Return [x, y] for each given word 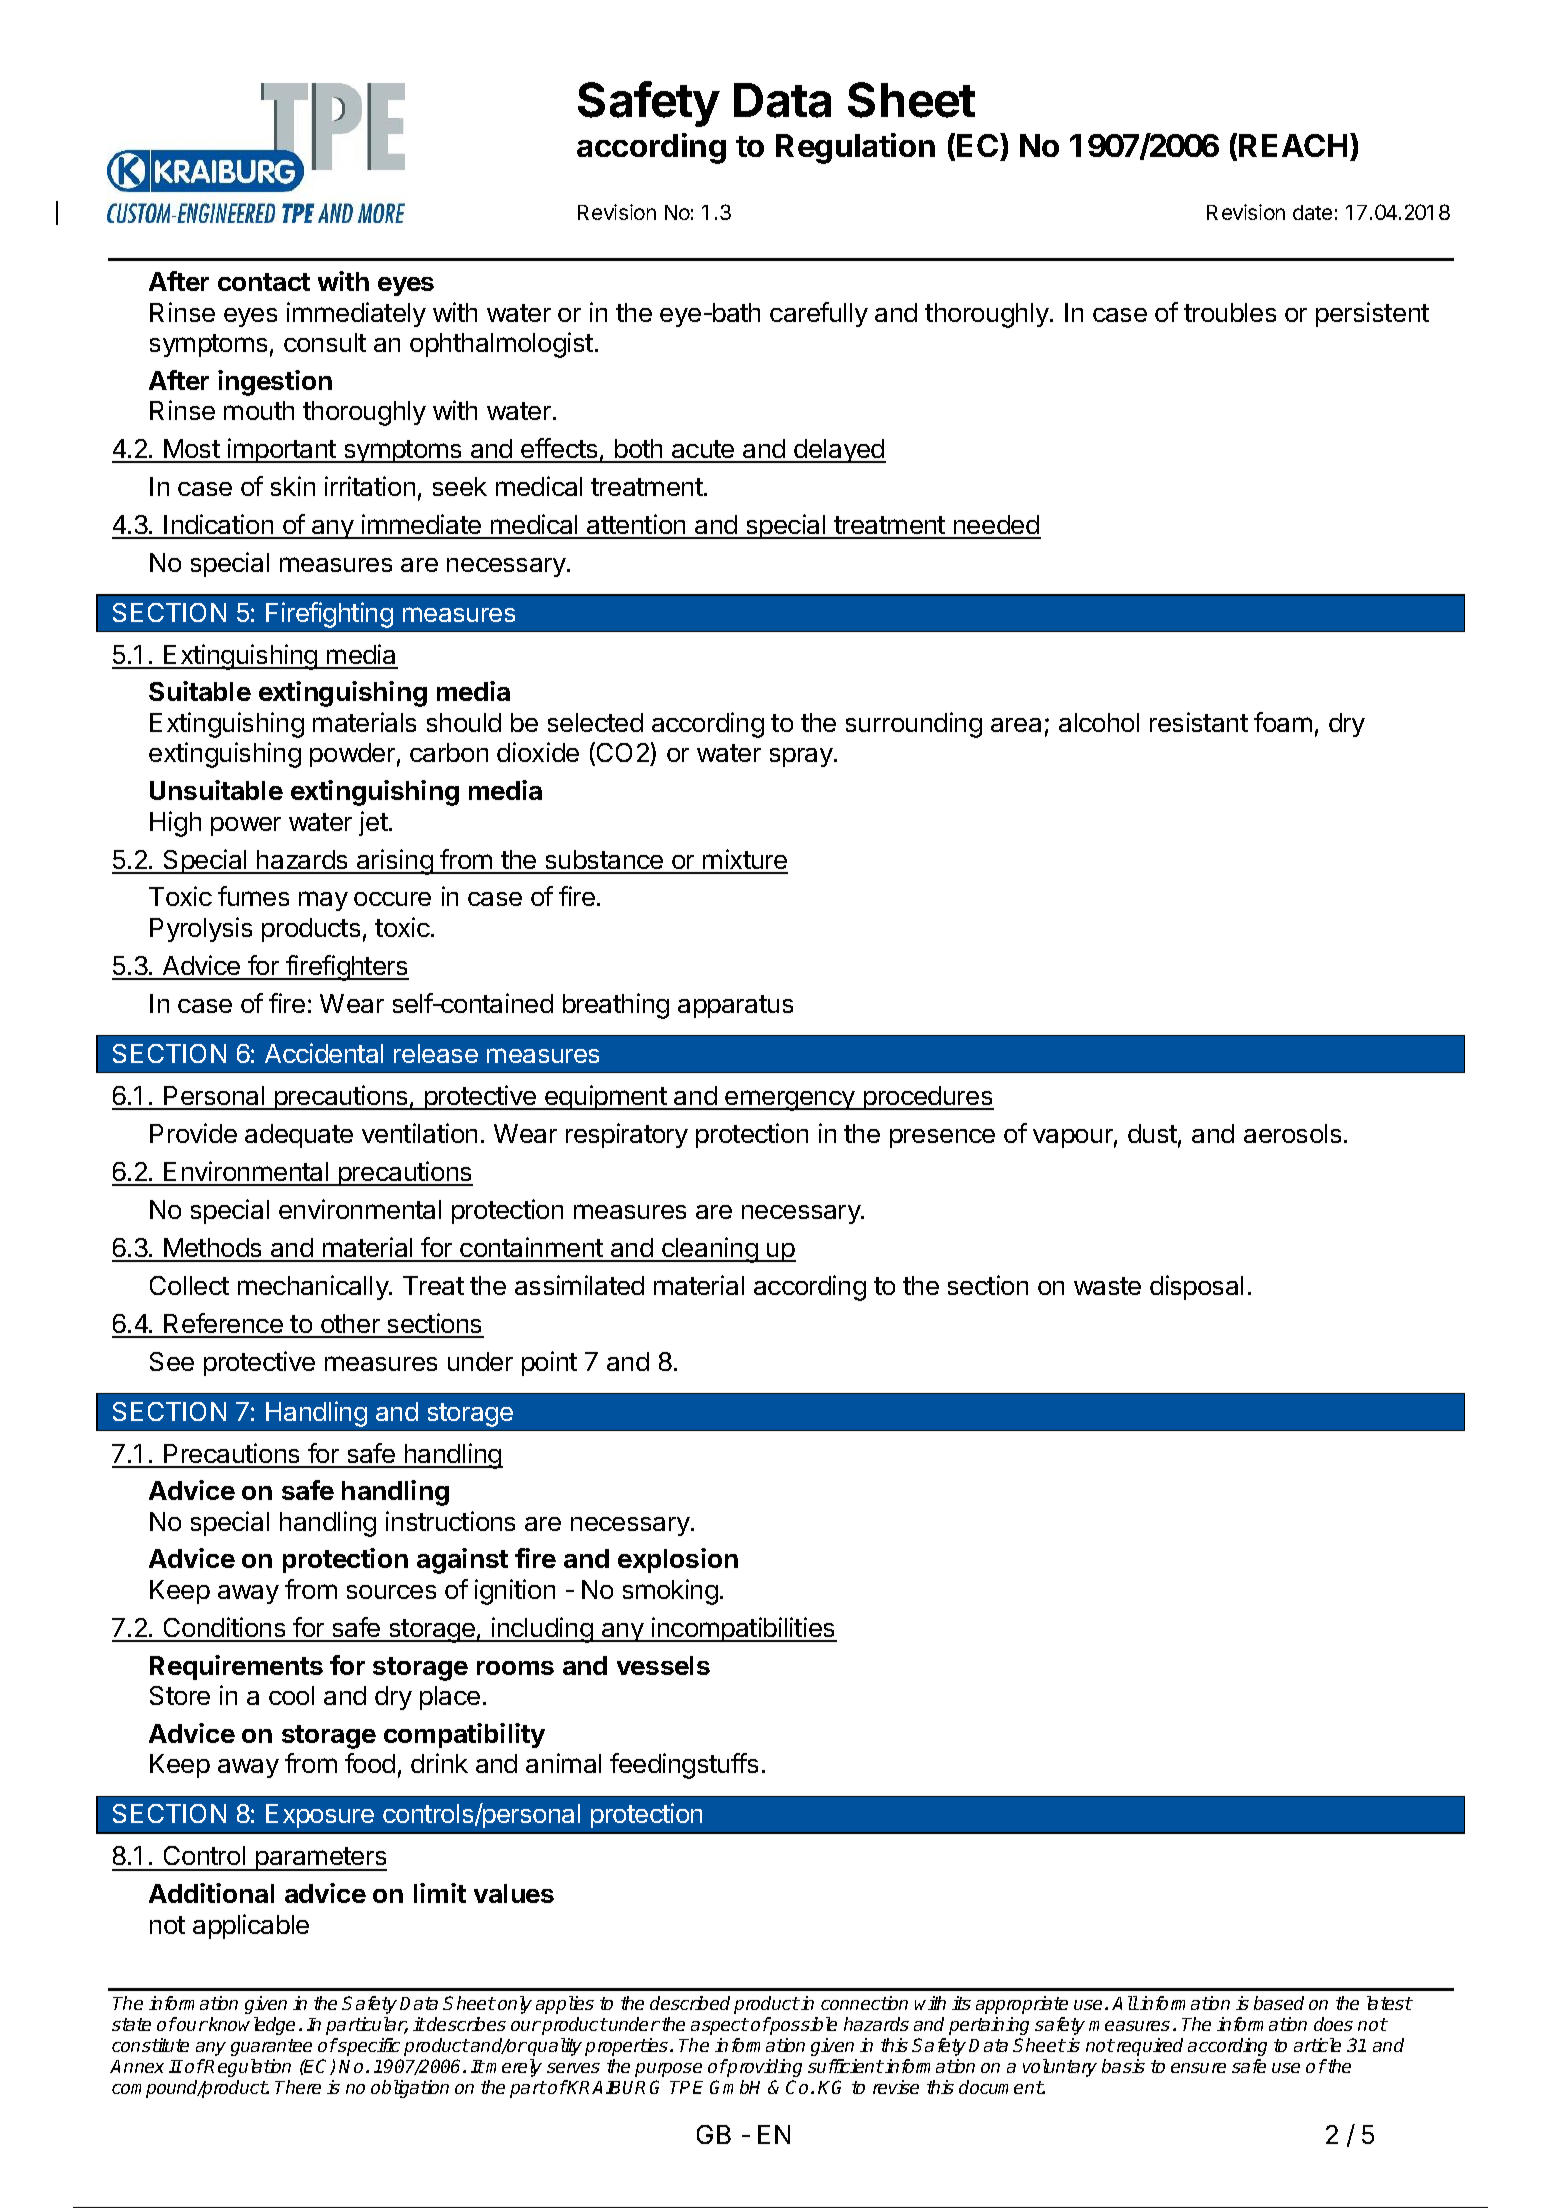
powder [352, 755]
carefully [819, 314]
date [1312, 212]
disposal [1196, 1287]
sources [391, 1592]
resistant [1199, 722]
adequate [299, 1136]
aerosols [1292, 1133]
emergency [790, 1100]
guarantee [271, 2047]
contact [264, 282]
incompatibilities [743, 1629]
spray [802, 757]
